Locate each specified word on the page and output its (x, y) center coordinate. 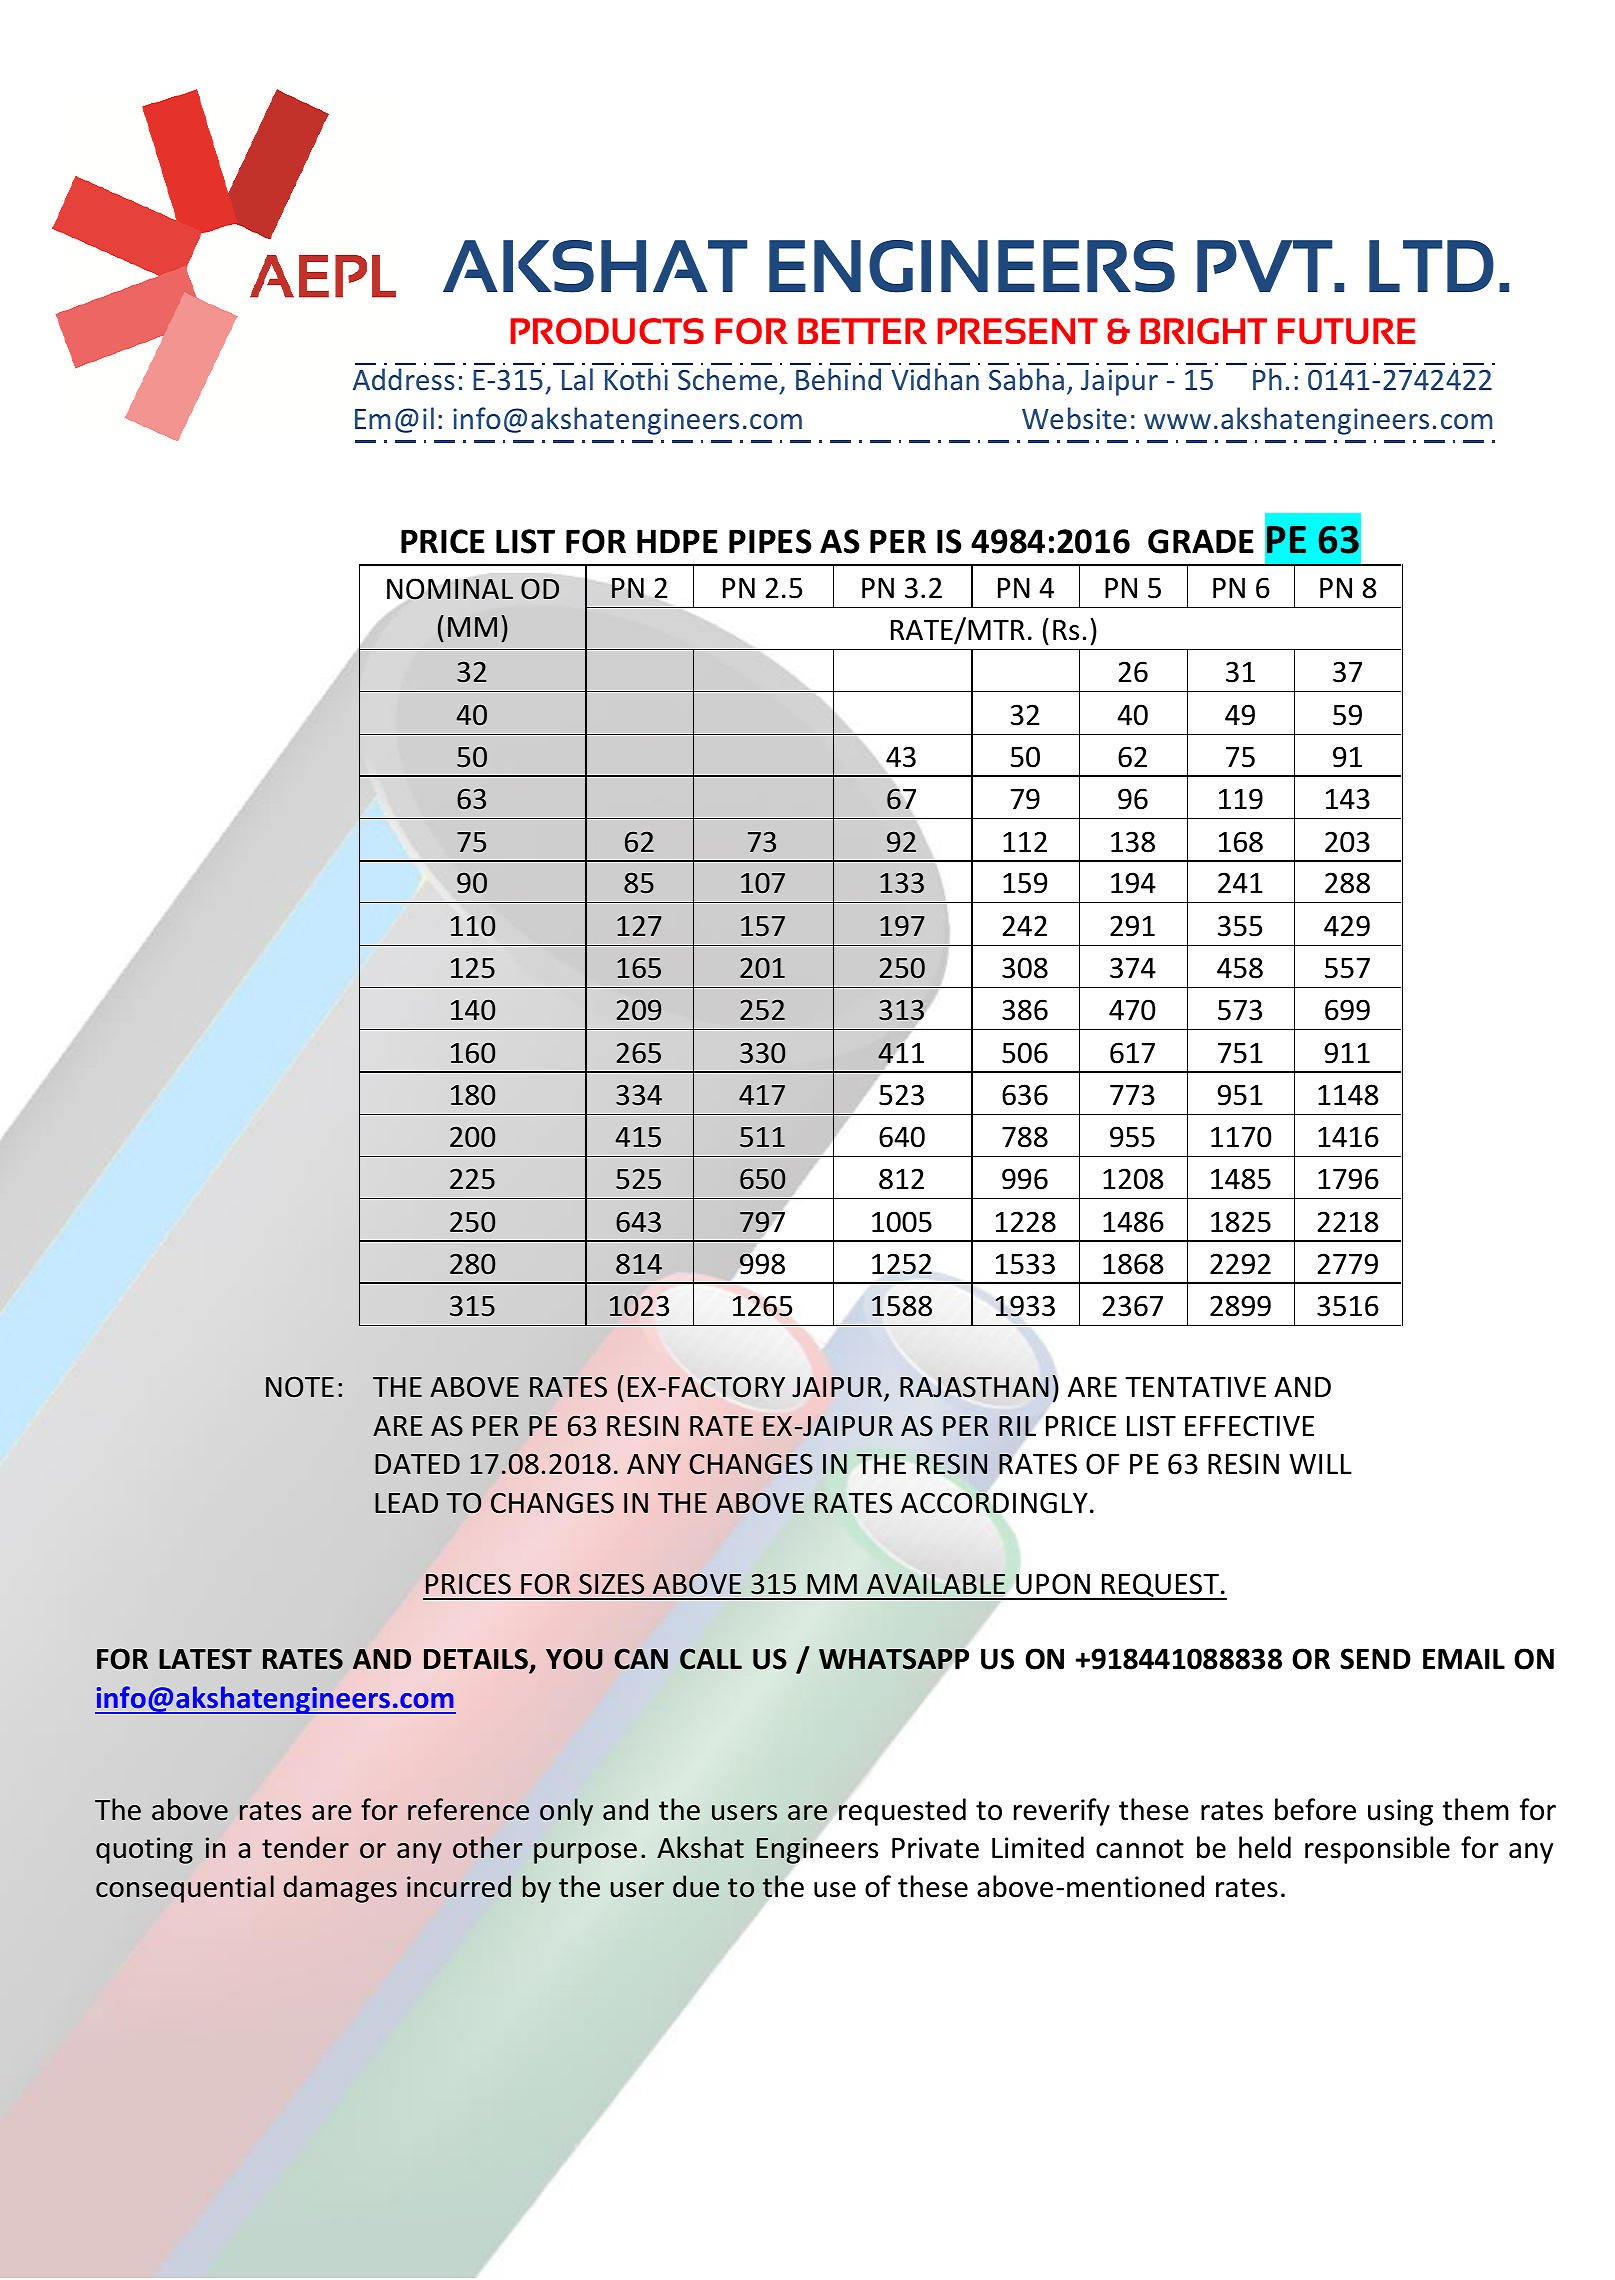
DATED (417, 1464)
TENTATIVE (1195, 1387)
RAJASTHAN (974, 1387)
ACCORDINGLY (994, 1503)
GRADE (1201, 541)
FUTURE (1346, 331)
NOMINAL (450, 589)
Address (404, 379)
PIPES (770, 541)
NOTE (300, 1387)
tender (305, 1847)
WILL (1320, 1464)
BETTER (862, 331)
